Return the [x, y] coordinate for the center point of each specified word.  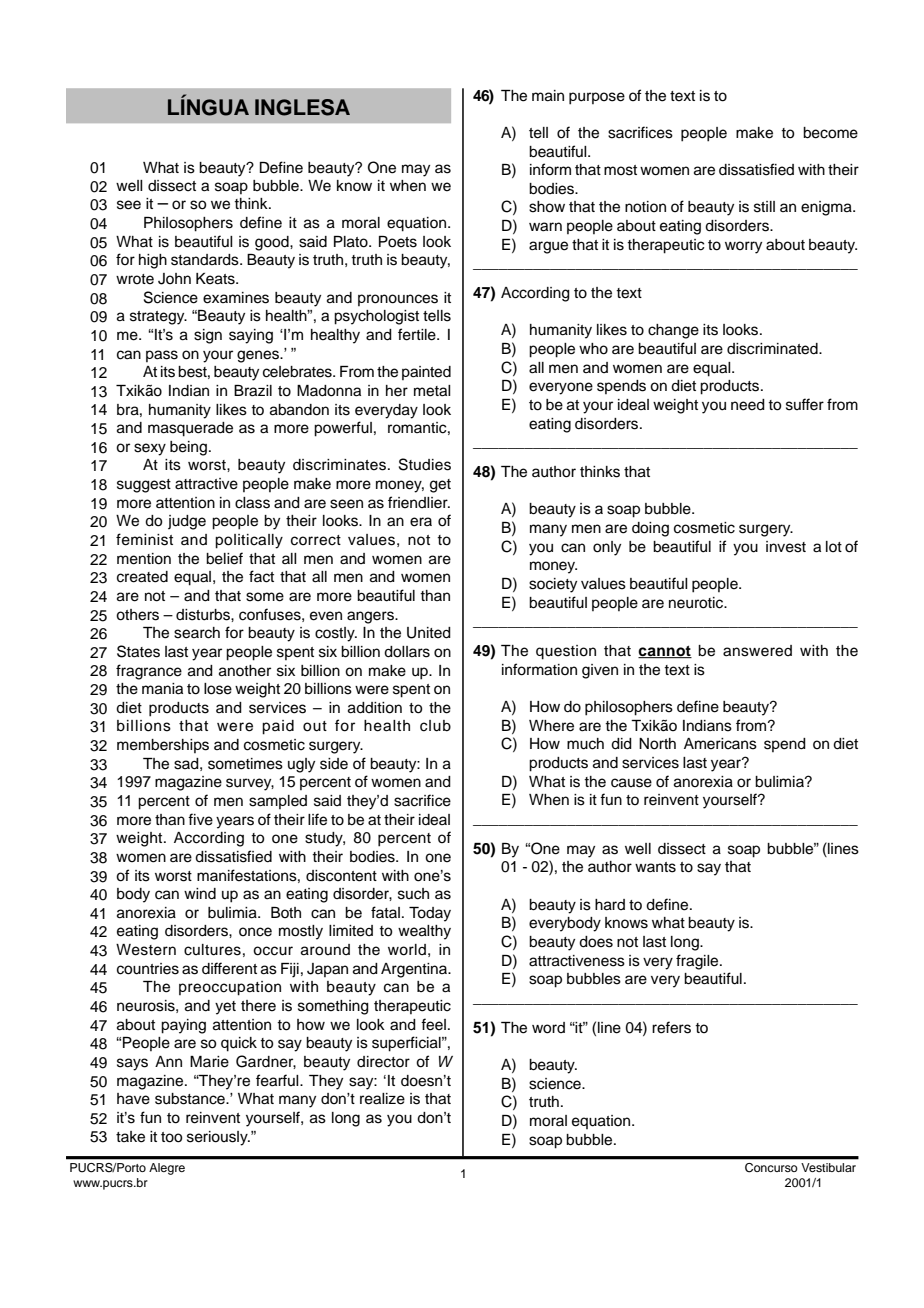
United [429, 633]
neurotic [697, 603]
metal [432, 391]
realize [382, 1099]
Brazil [253, 391]
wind [200, 894]
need [748, 405]
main [548, 96]
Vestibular [828, 1167]
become [830, 133]
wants [655, 867]
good [273, 243]
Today [430, 914]
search [197, 633]
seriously [218, 1138]
